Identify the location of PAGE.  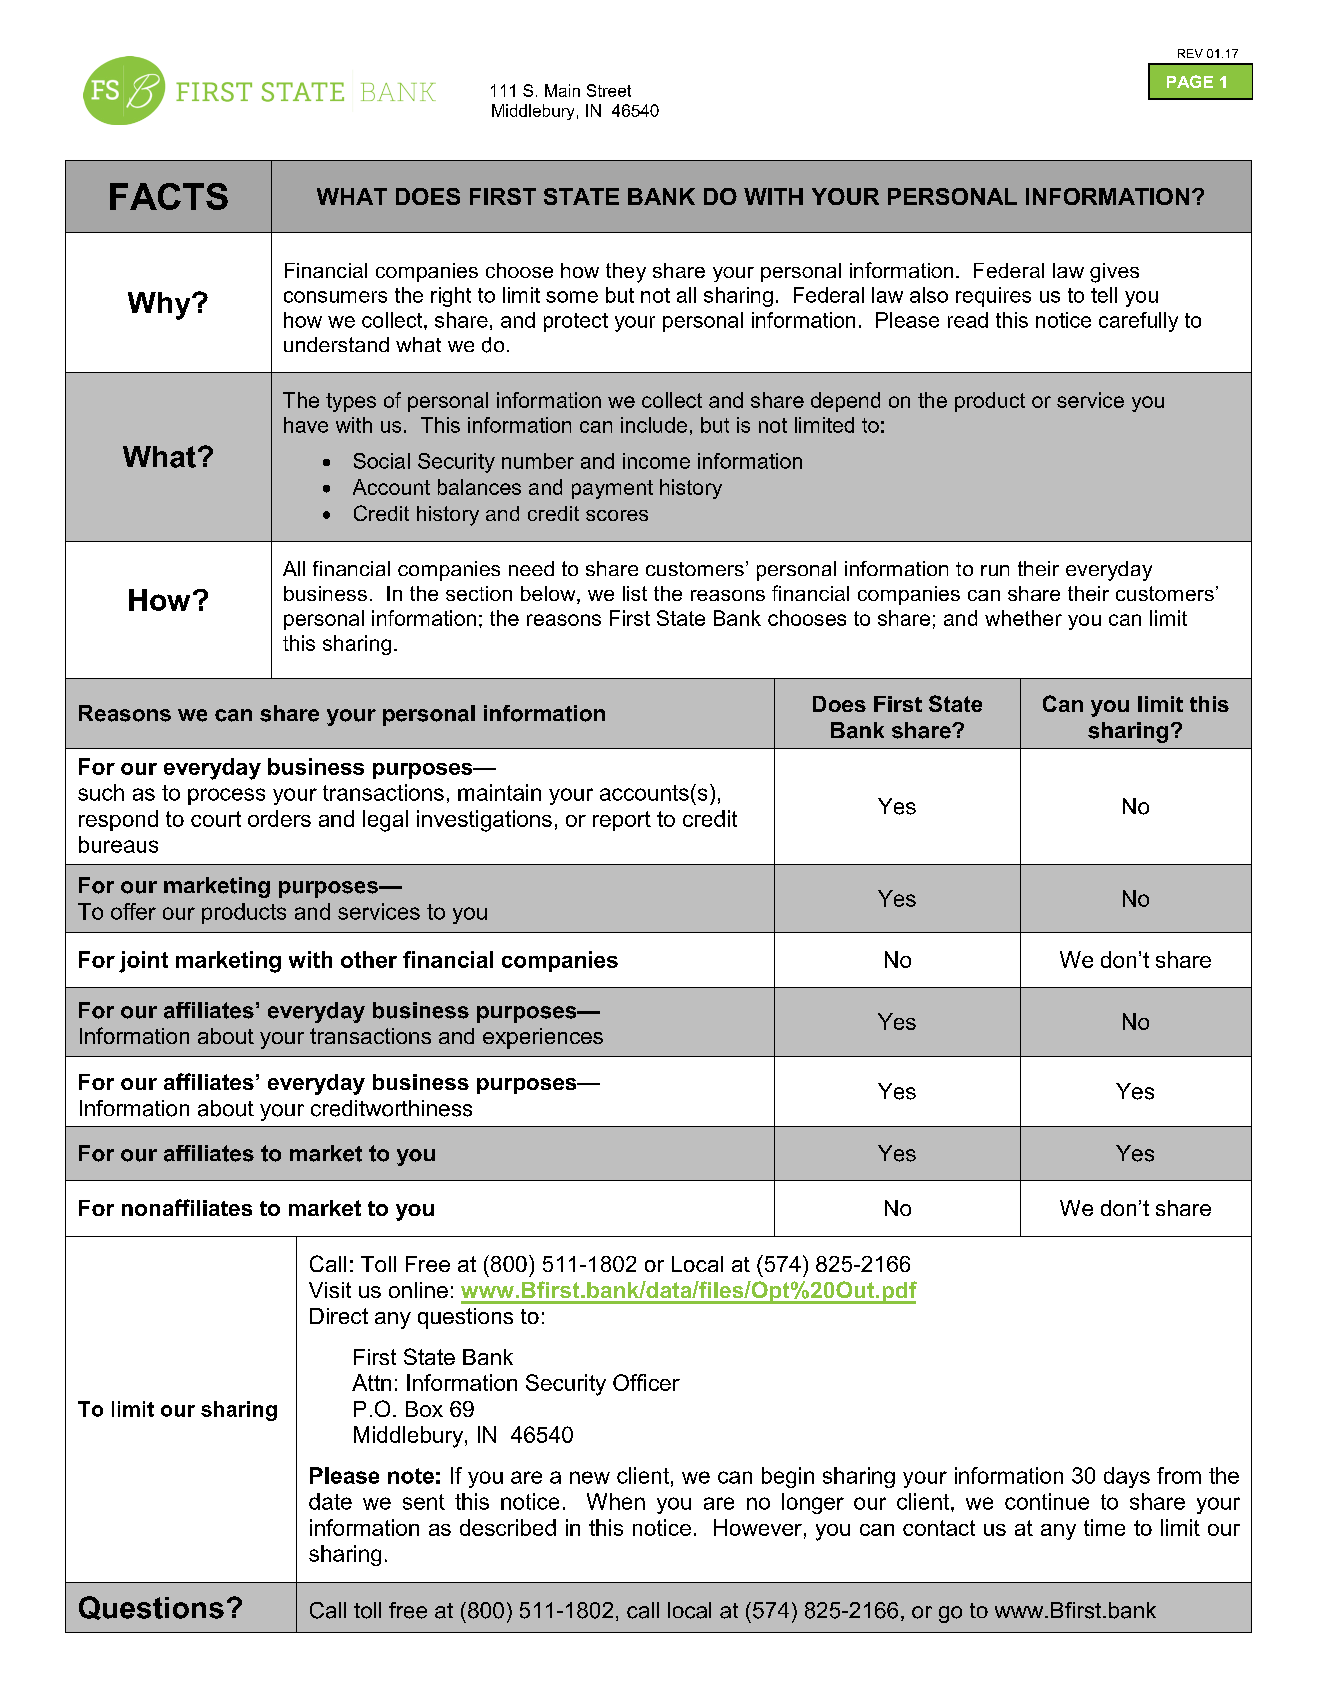
(1190, 81).
